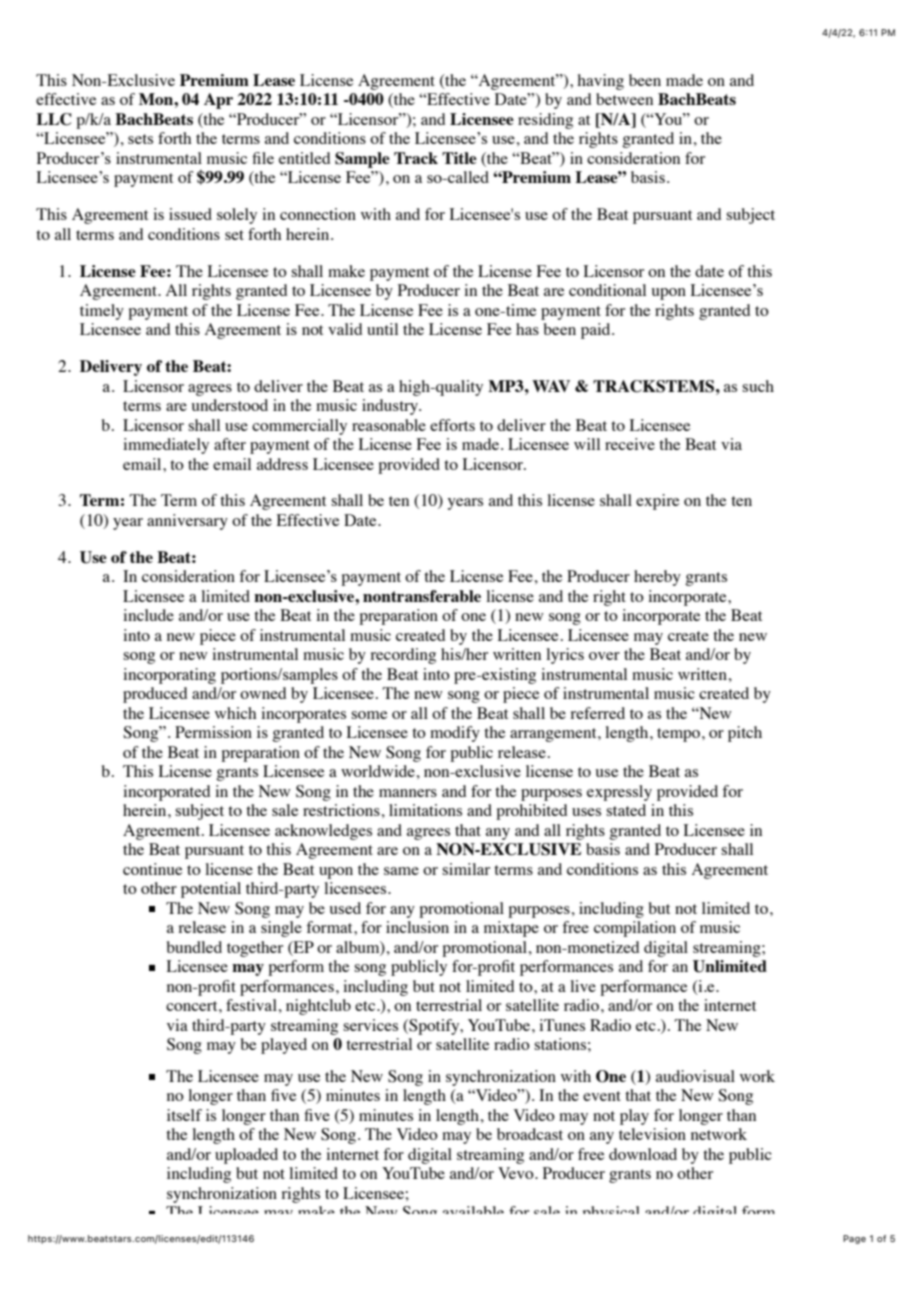  Describe the element at coordinates (545, 121) in the screenshot. I see `residing` at that location.
